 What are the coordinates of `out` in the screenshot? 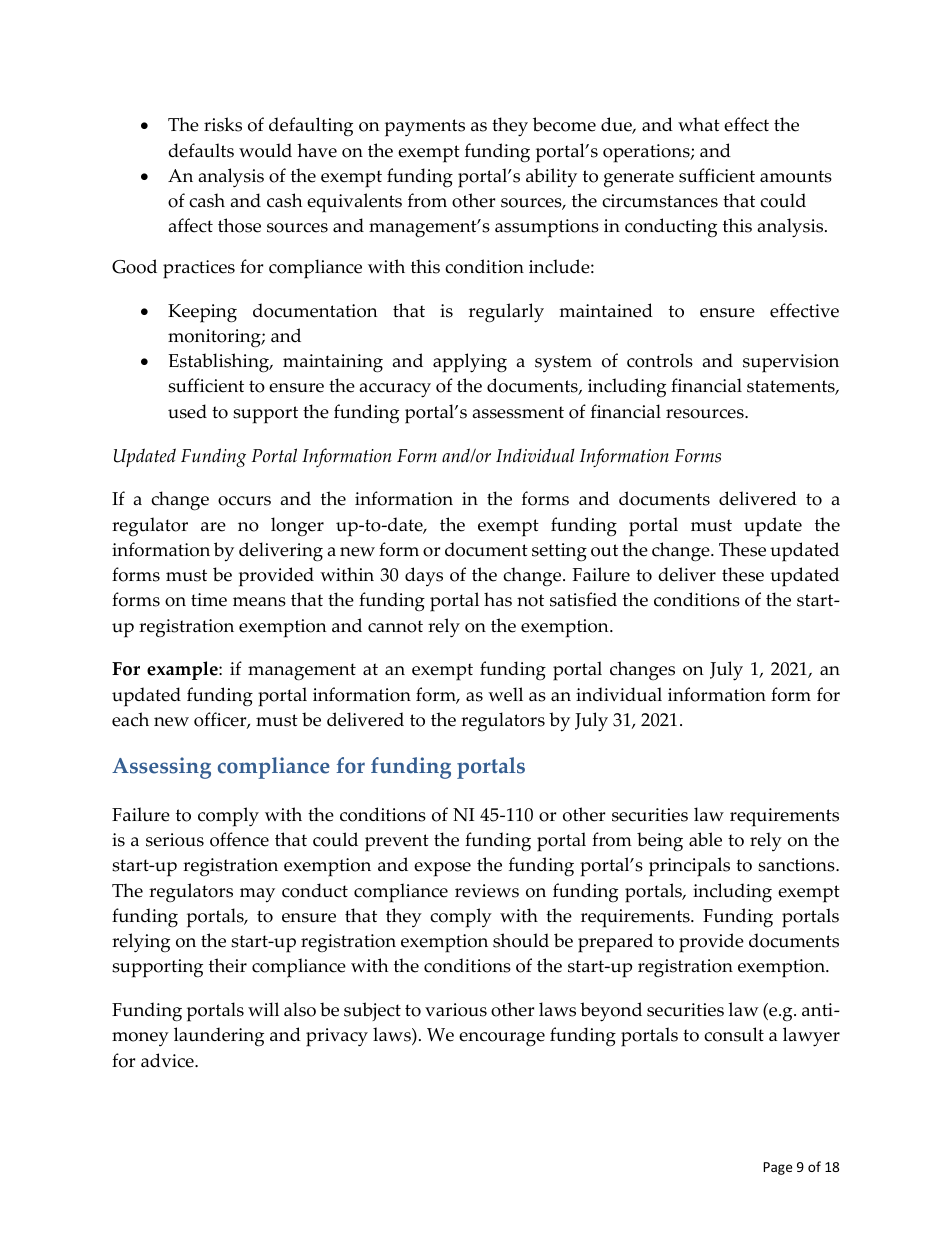 It's located at (604, 550).
